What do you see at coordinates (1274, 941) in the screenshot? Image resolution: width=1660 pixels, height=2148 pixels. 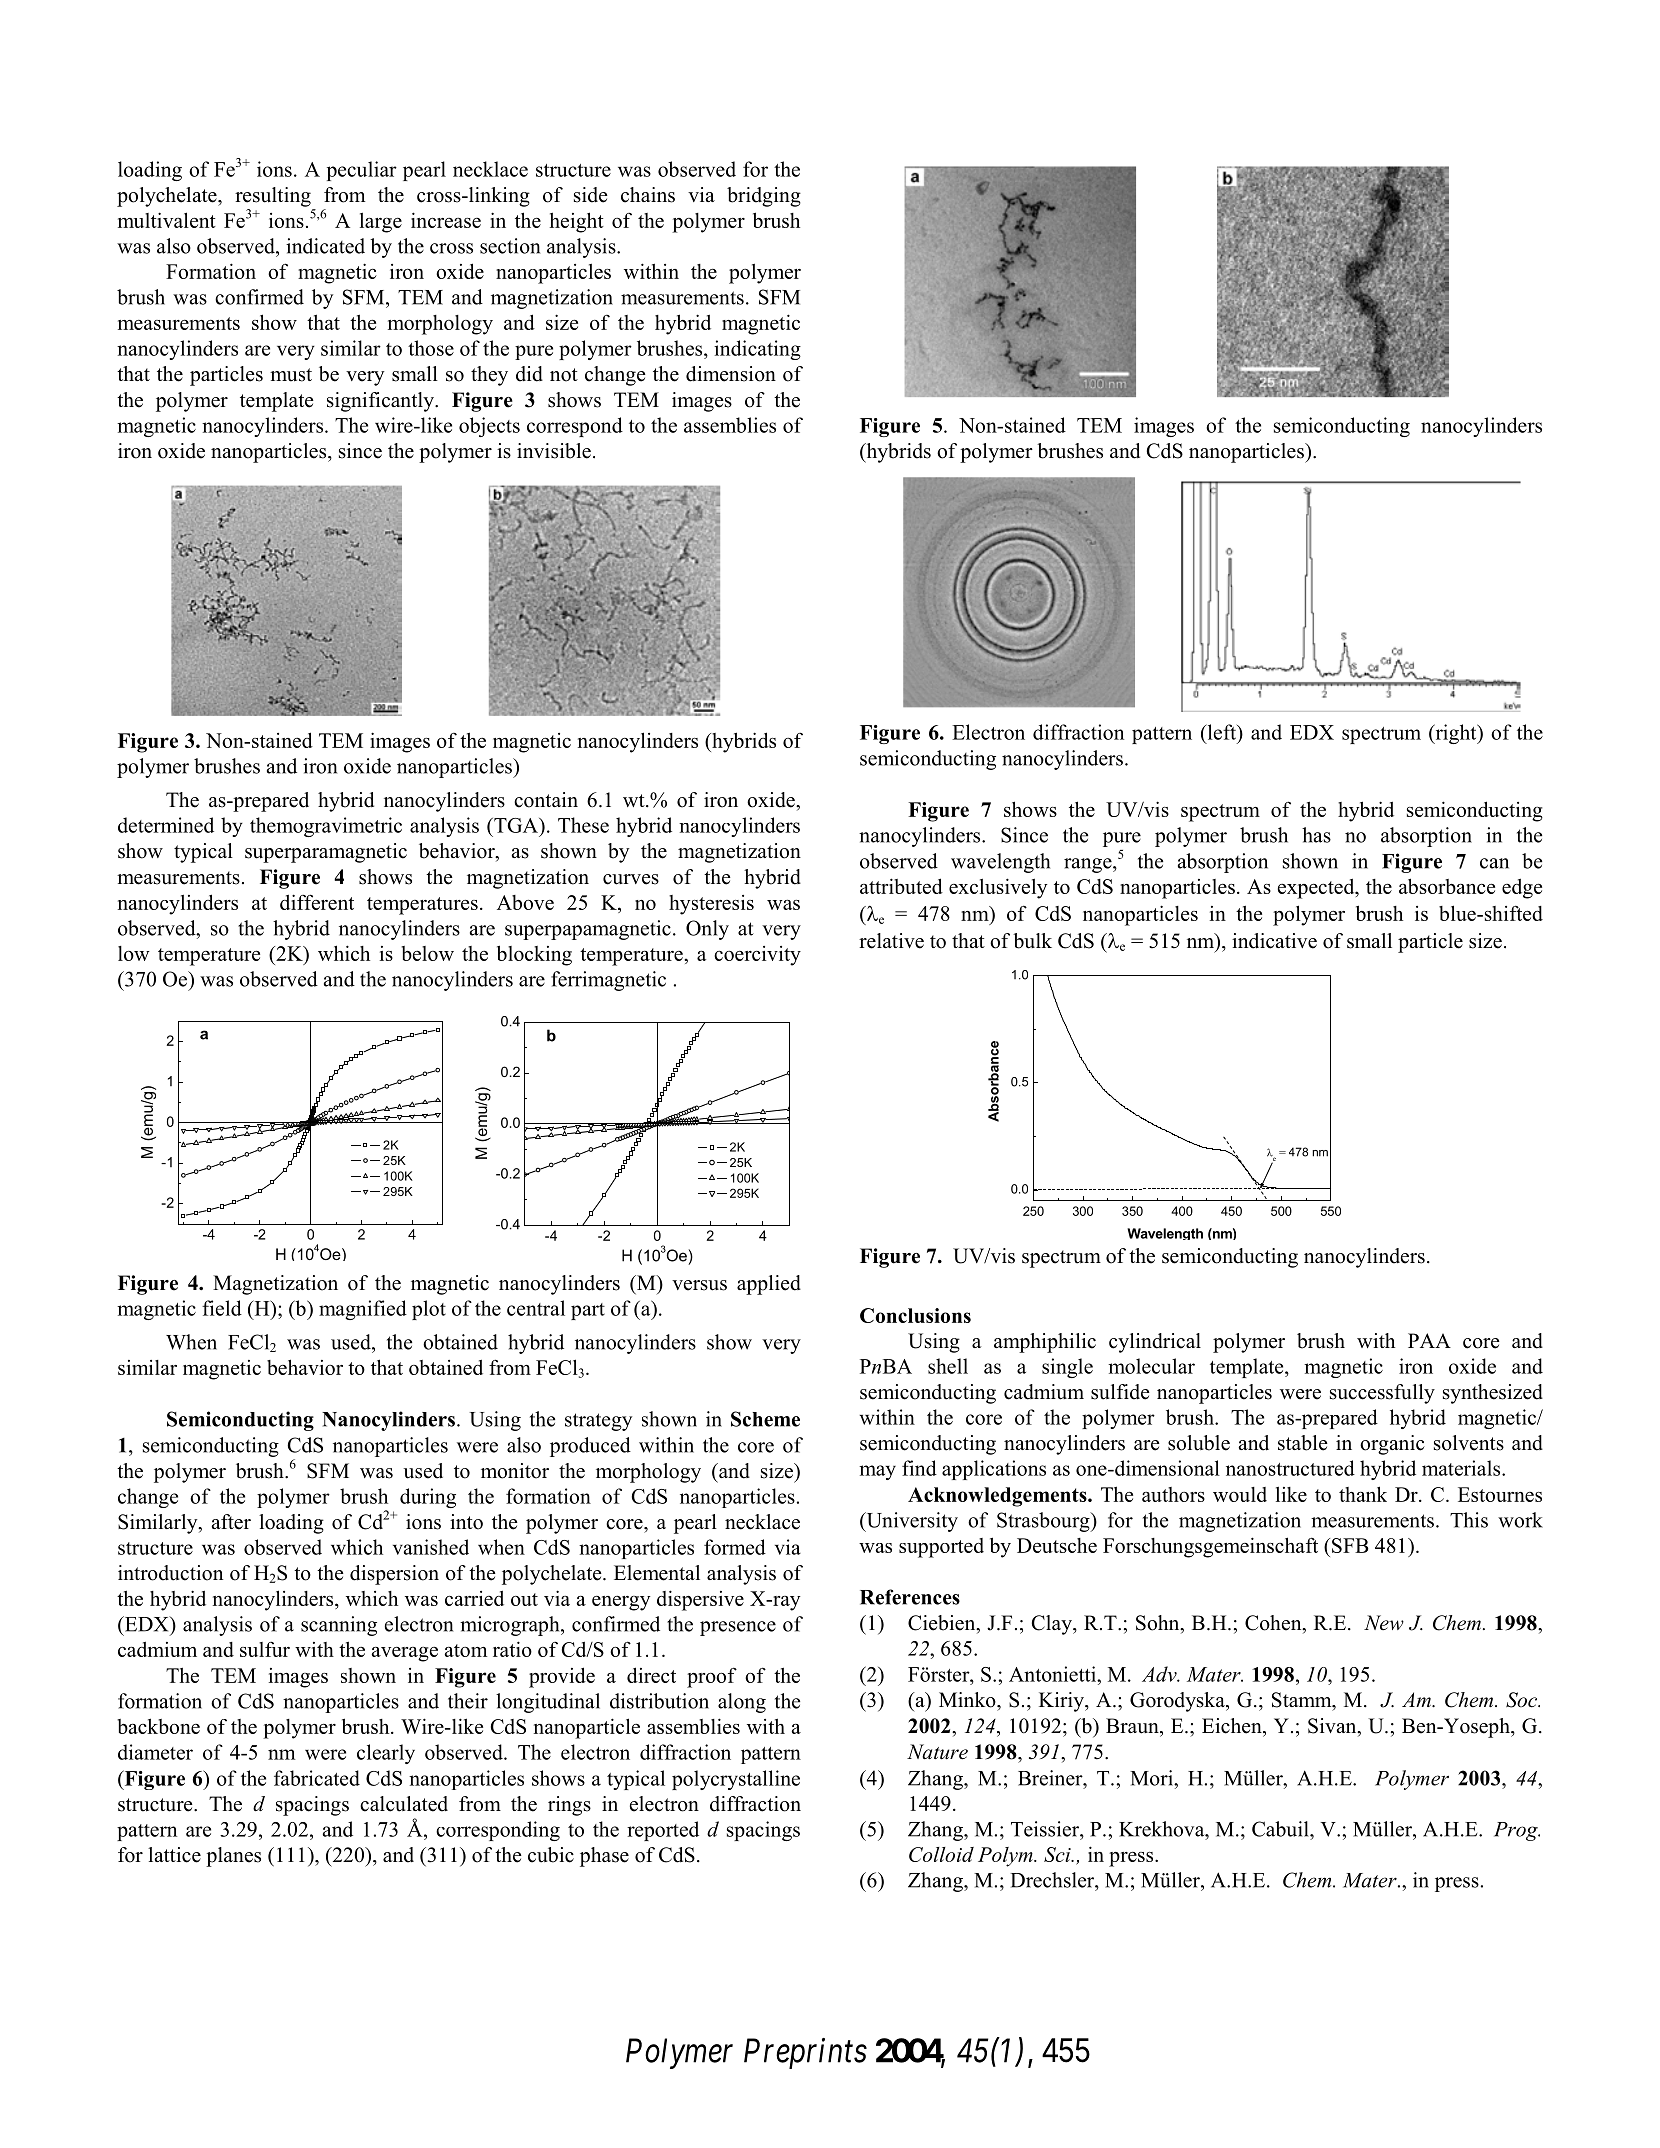 I see `indicative` at bounding box center [1274, 941].
